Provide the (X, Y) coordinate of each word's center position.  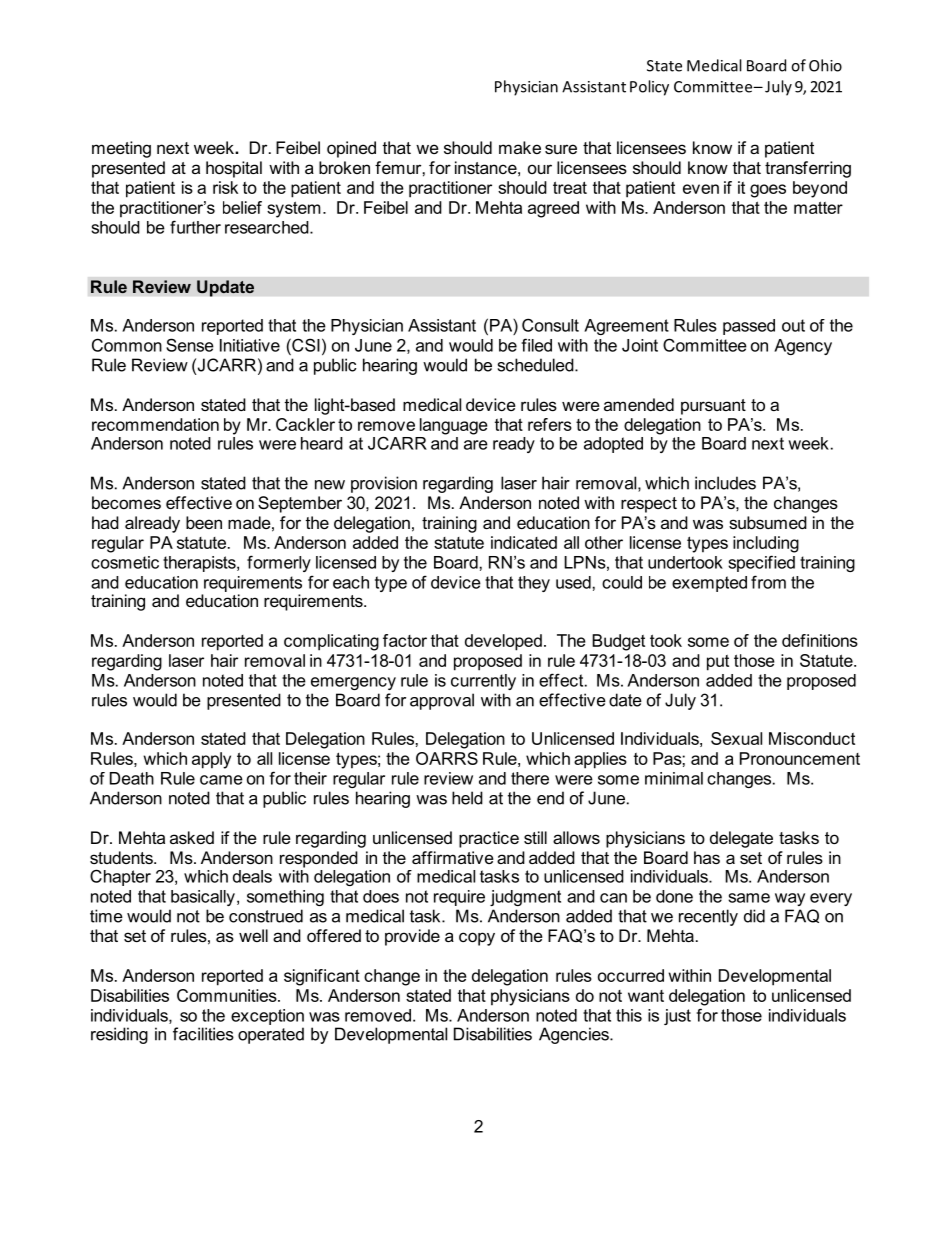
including (766, 544)
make (520, 147)
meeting (121, 149)
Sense (190, 345)
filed (536, 345)
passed (749, 327)
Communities (228, 995)
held (467, 798)
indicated (524, 542)
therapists (200, 564)
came (221, 780)
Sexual (736, 738)
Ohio (825, 65)
